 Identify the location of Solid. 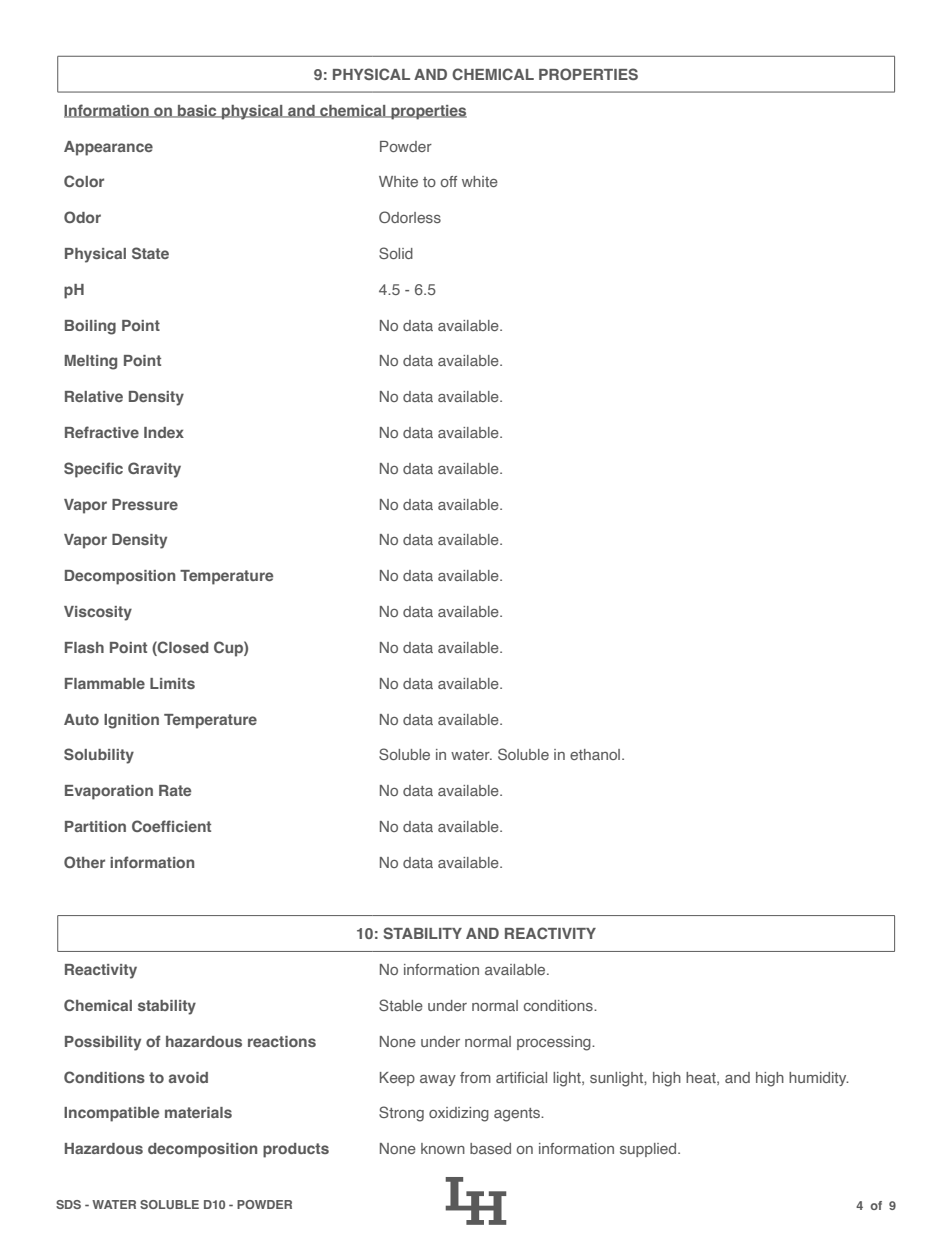
(396, 253).
